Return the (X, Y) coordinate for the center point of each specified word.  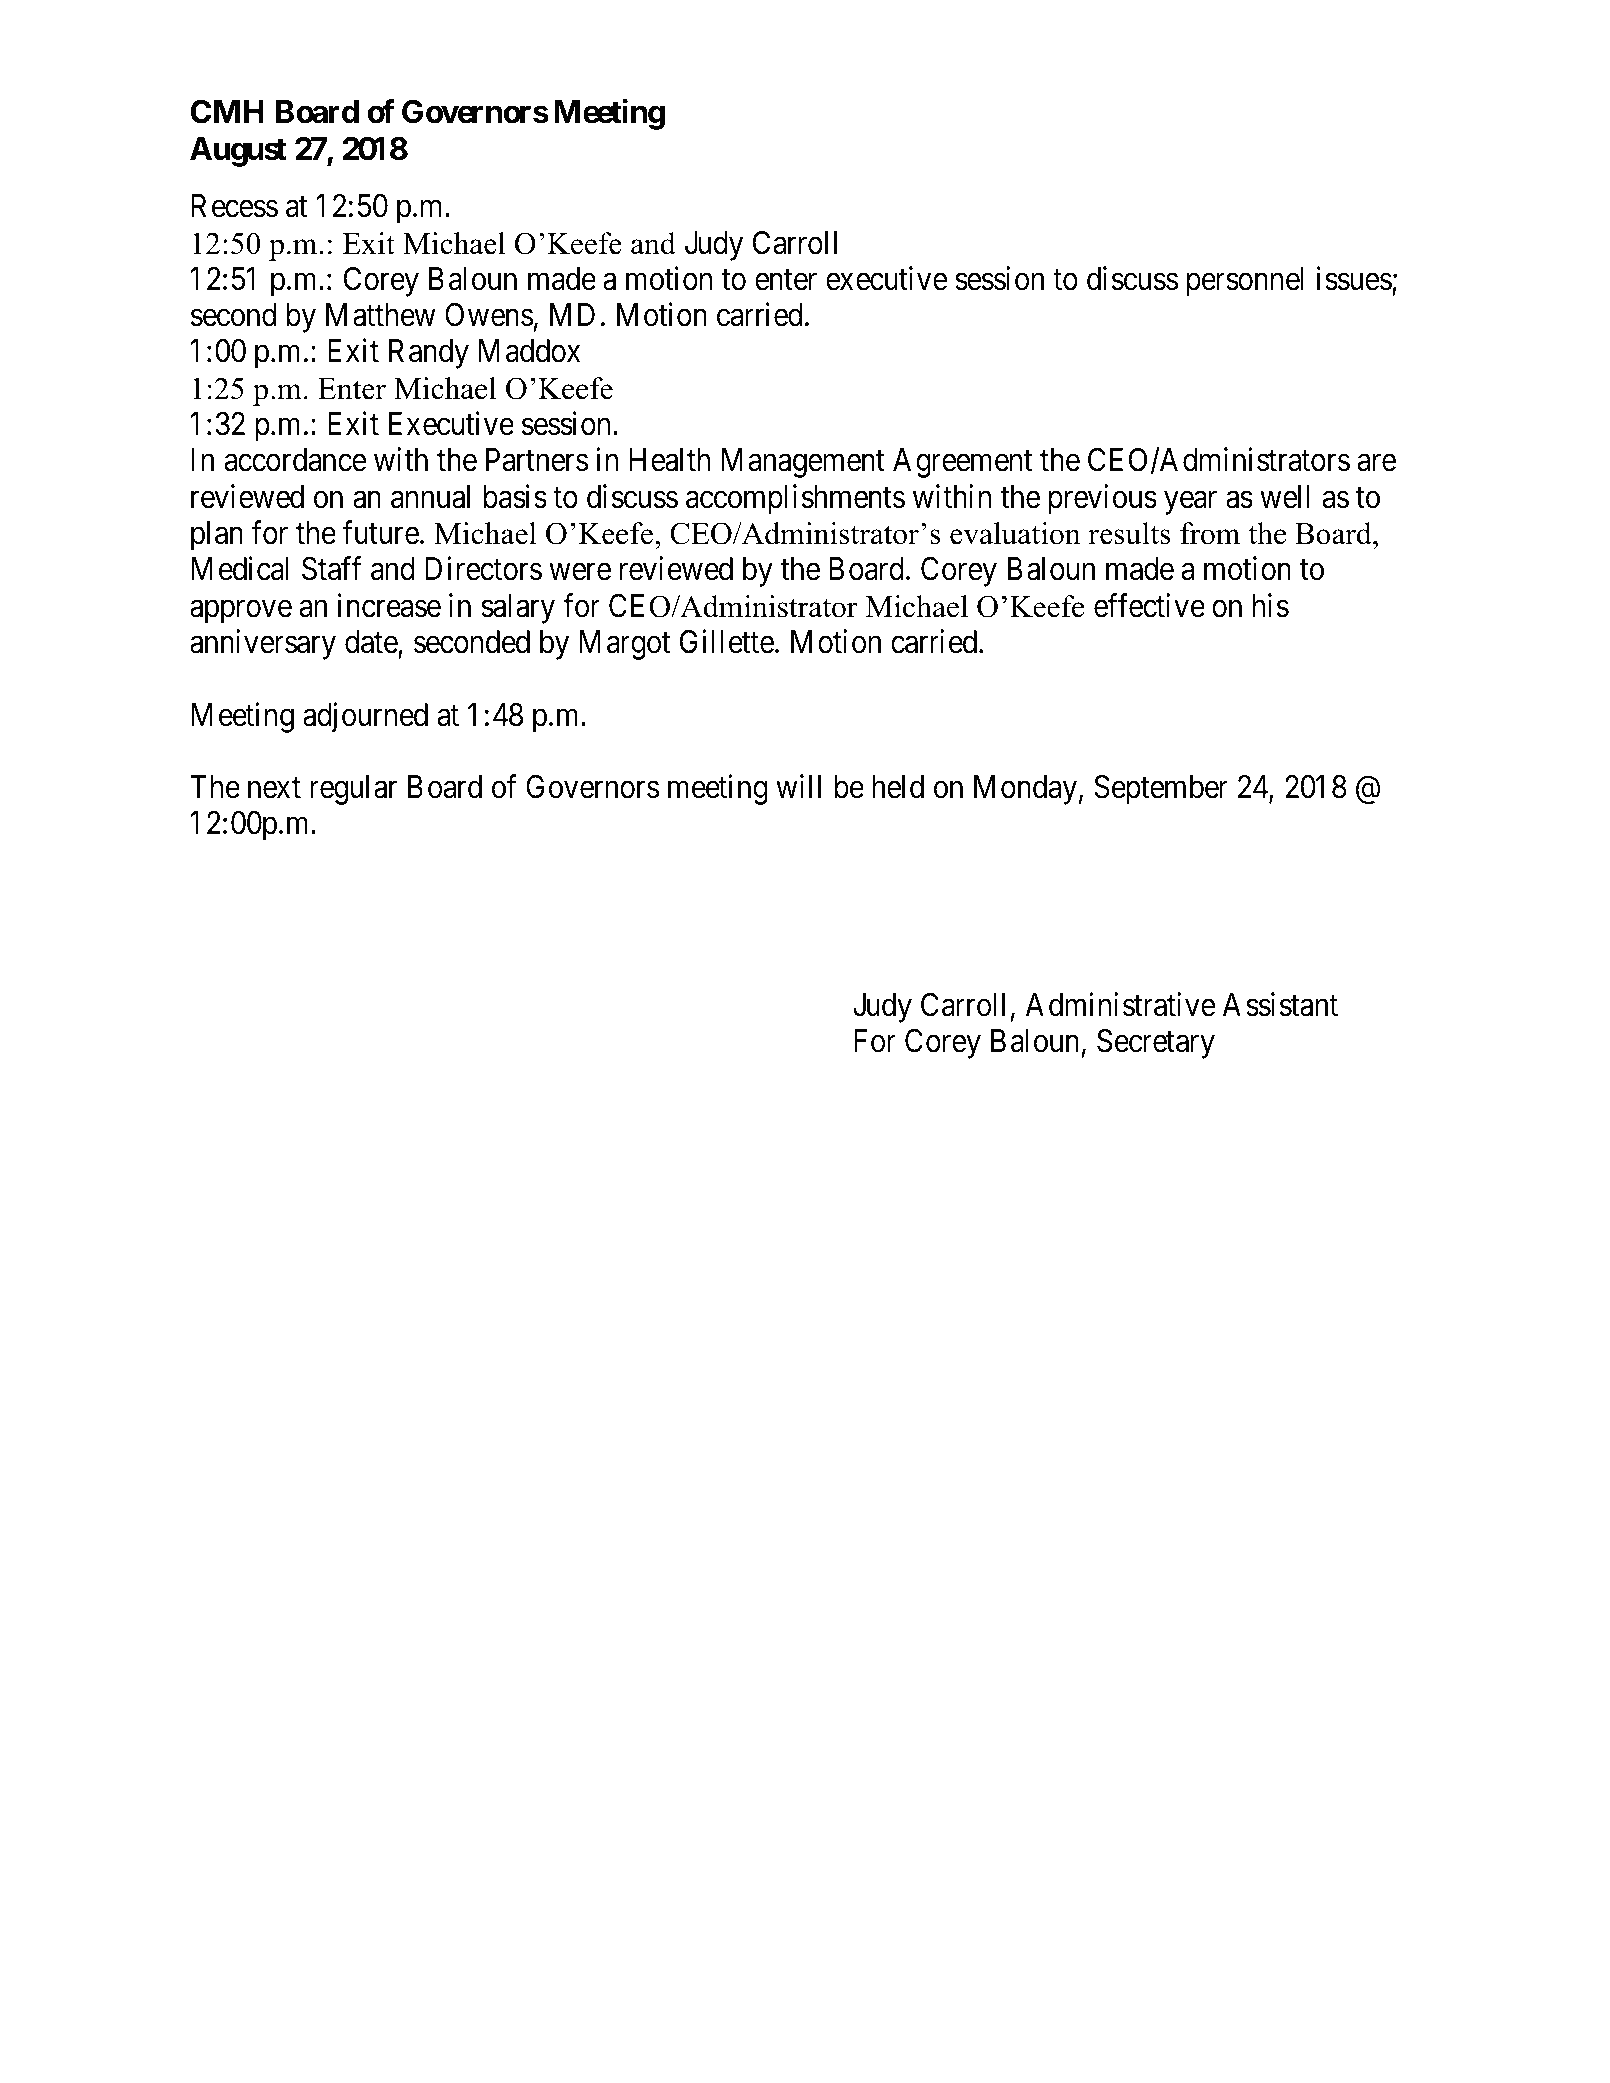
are (1376, 463)
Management (803, 463)
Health (669, 460)
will (798, 786)
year (1190, 503)
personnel (1245, 282)
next (274, 788)
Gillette (727, 641)
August (238, 152)
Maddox (529, 351)
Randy (429, 354)
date (371, 642)
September (1161, 790)
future (380, 532)
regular (353, 790)
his (1271, 605)
